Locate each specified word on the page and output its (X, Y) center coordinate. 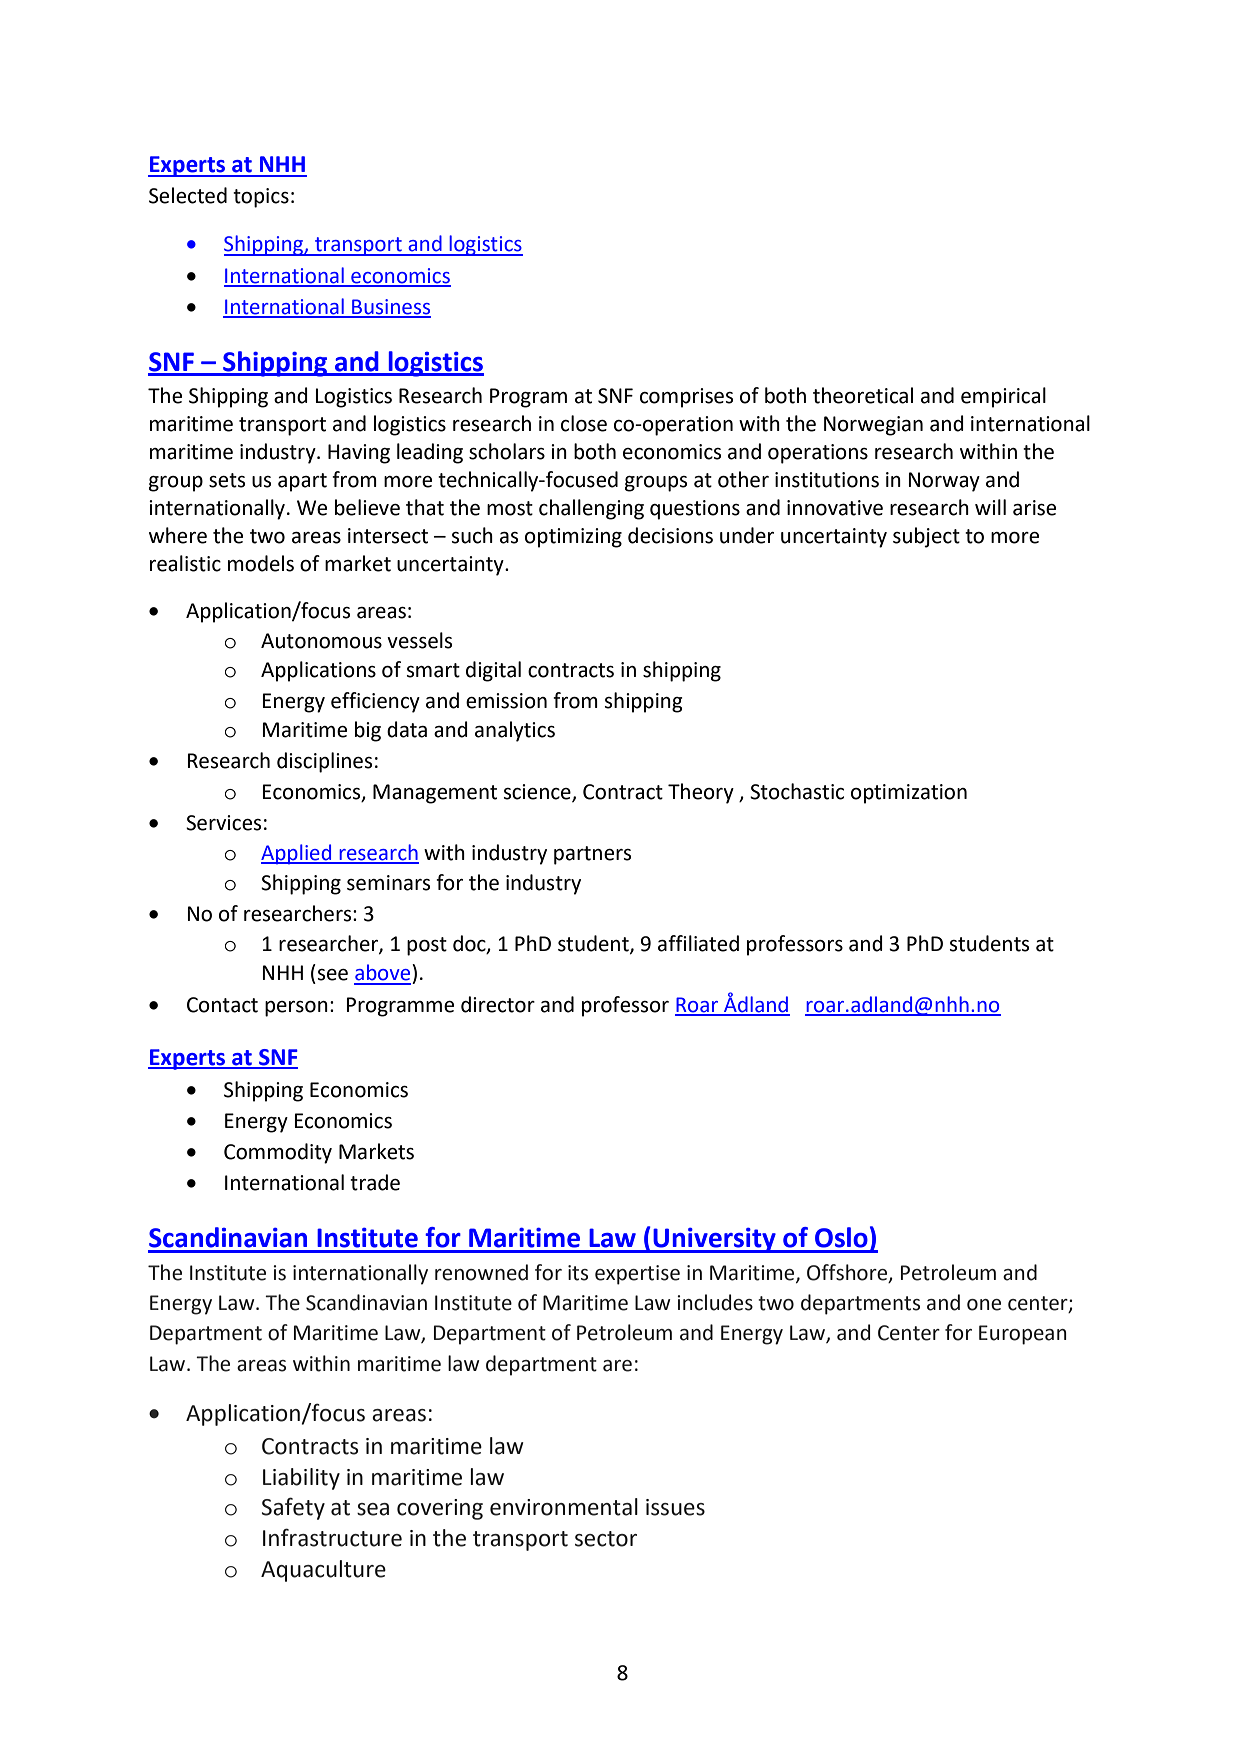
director (498, 1004)
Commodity (278, 1153)
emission (506, 701)
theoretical (863, 395)
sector (606, 1539)
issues (675, 1507)
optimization (909, 794)
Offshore (848, 1273)
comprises (686, 398)
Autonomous (321, 641)
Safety (293, 1508)
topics (261, 198)
